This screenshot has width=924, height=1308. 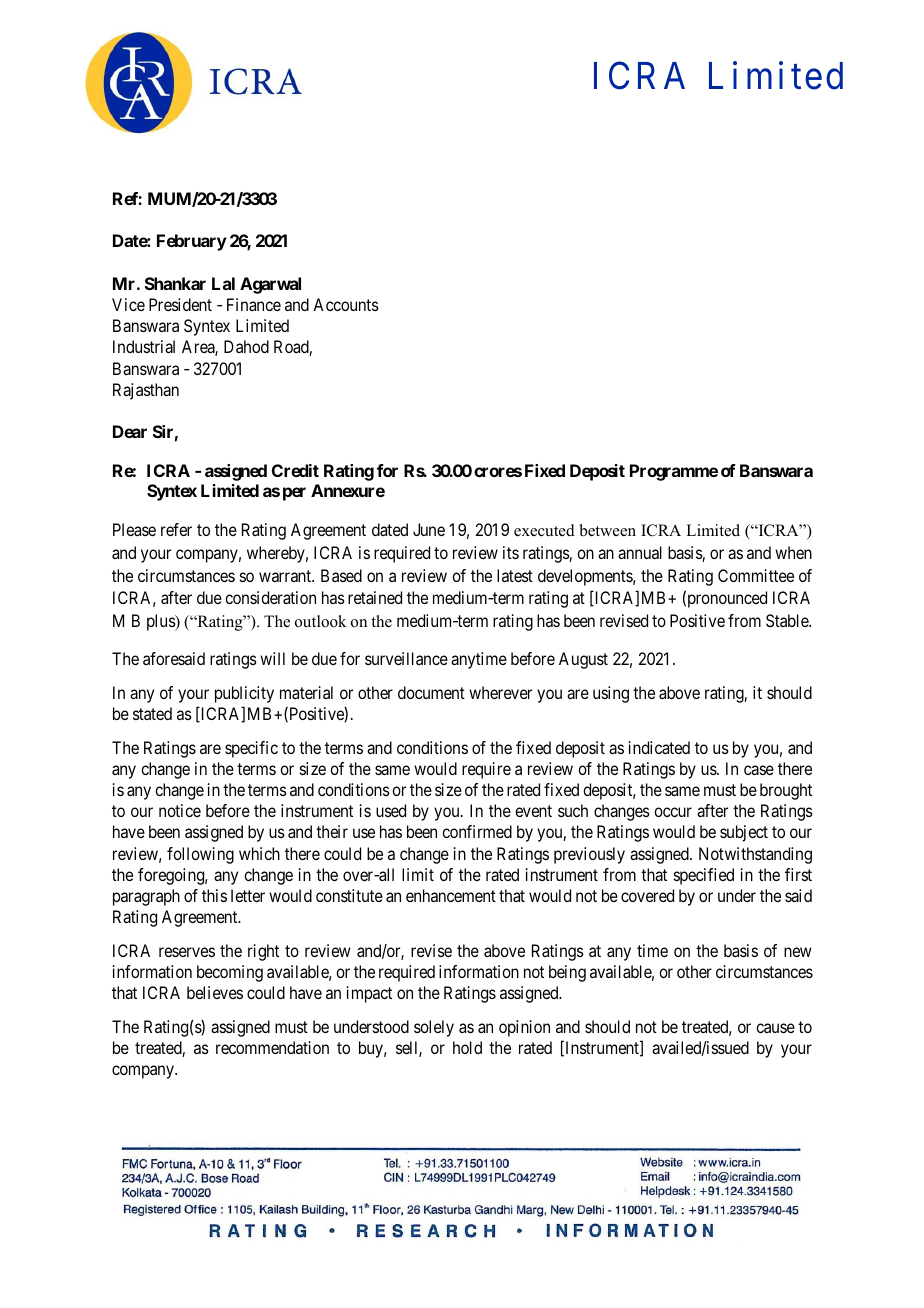 What do you see at coordinates (200, 855) in the screenshot?
I see `following` at bounding box center [200, 855].
